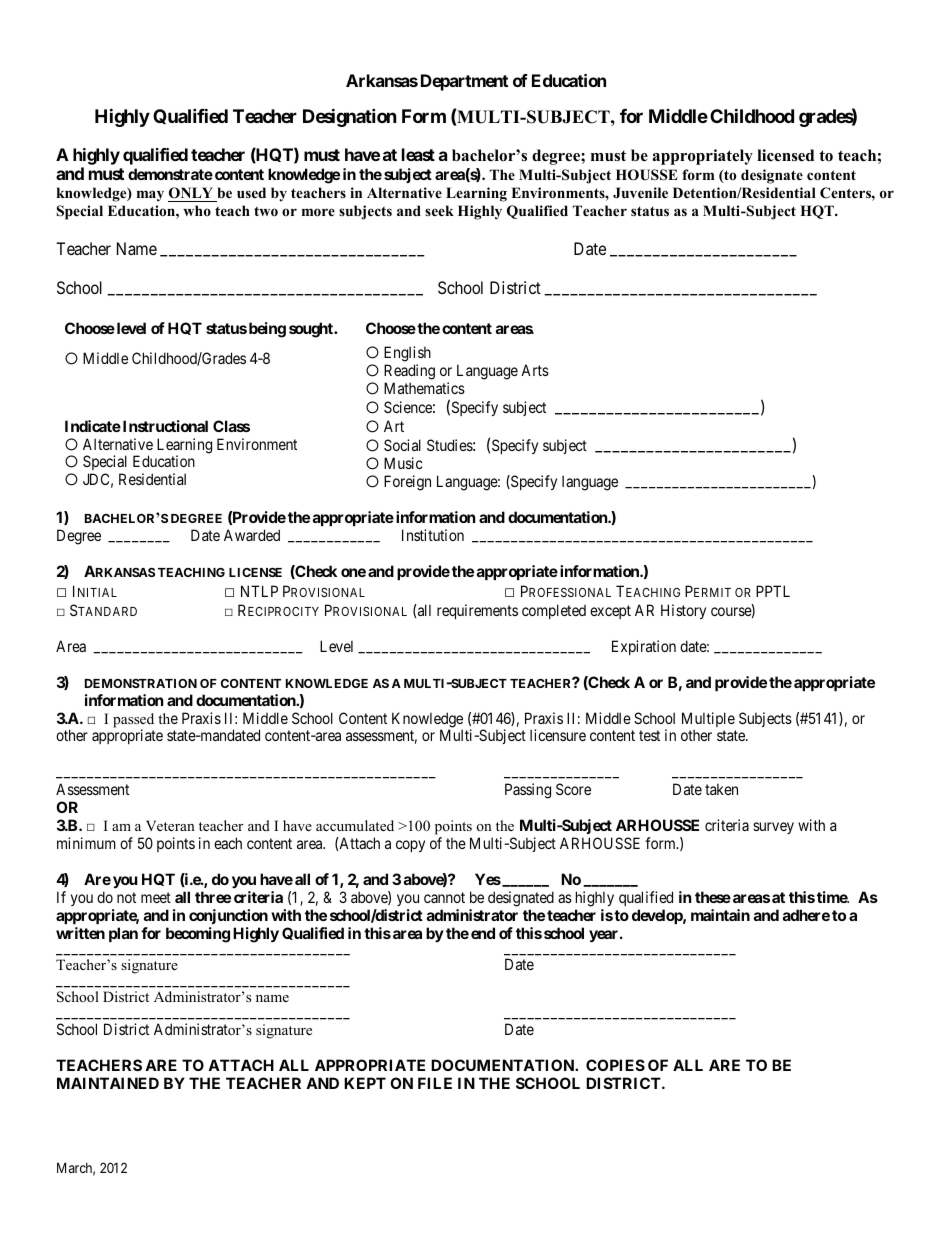  I want to click on passed, so click(133, 721).
